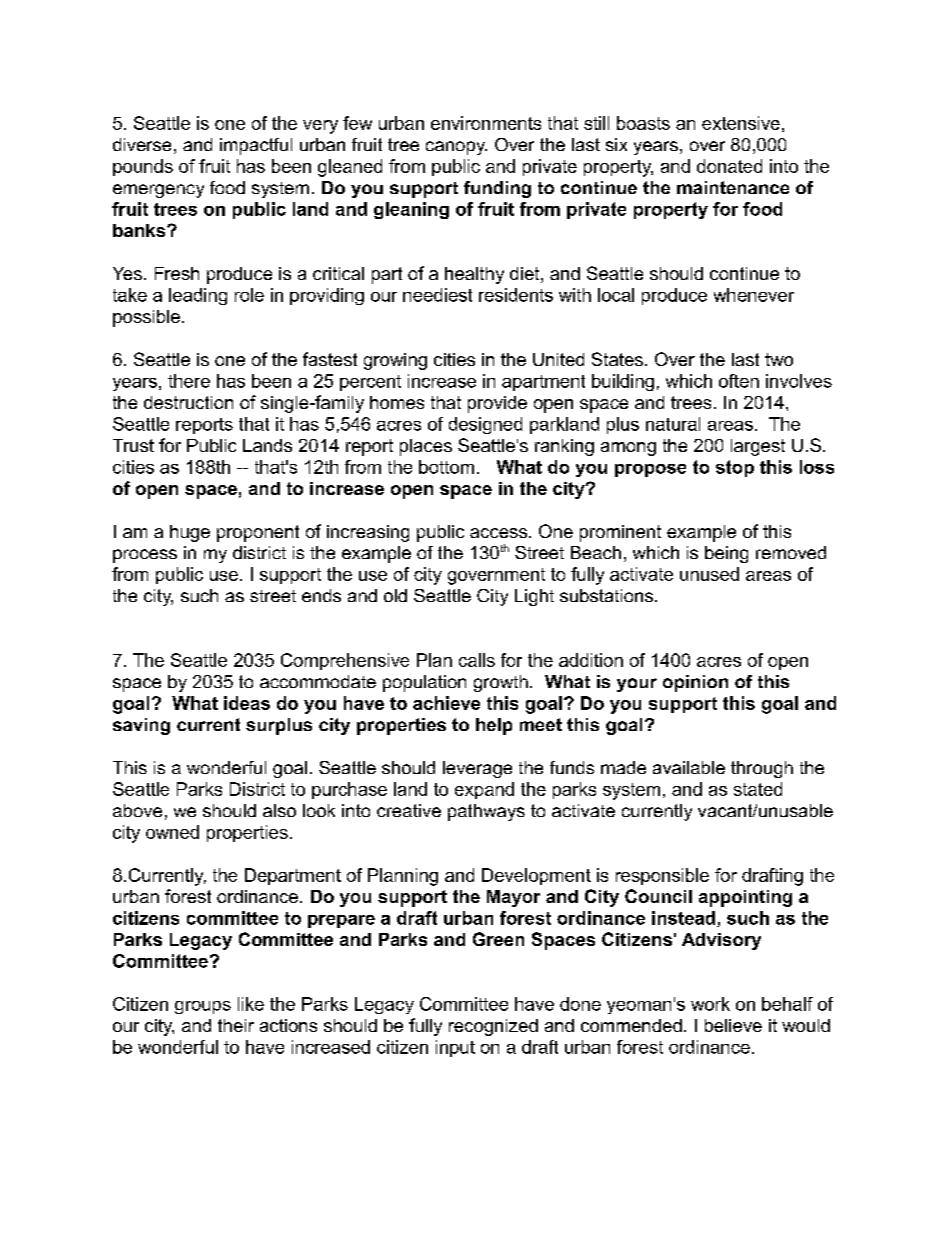 The width and height of the page is (952, 1233). Describe the element at coordinates (493, 1027) in the page. I see `recognized` at that location.
